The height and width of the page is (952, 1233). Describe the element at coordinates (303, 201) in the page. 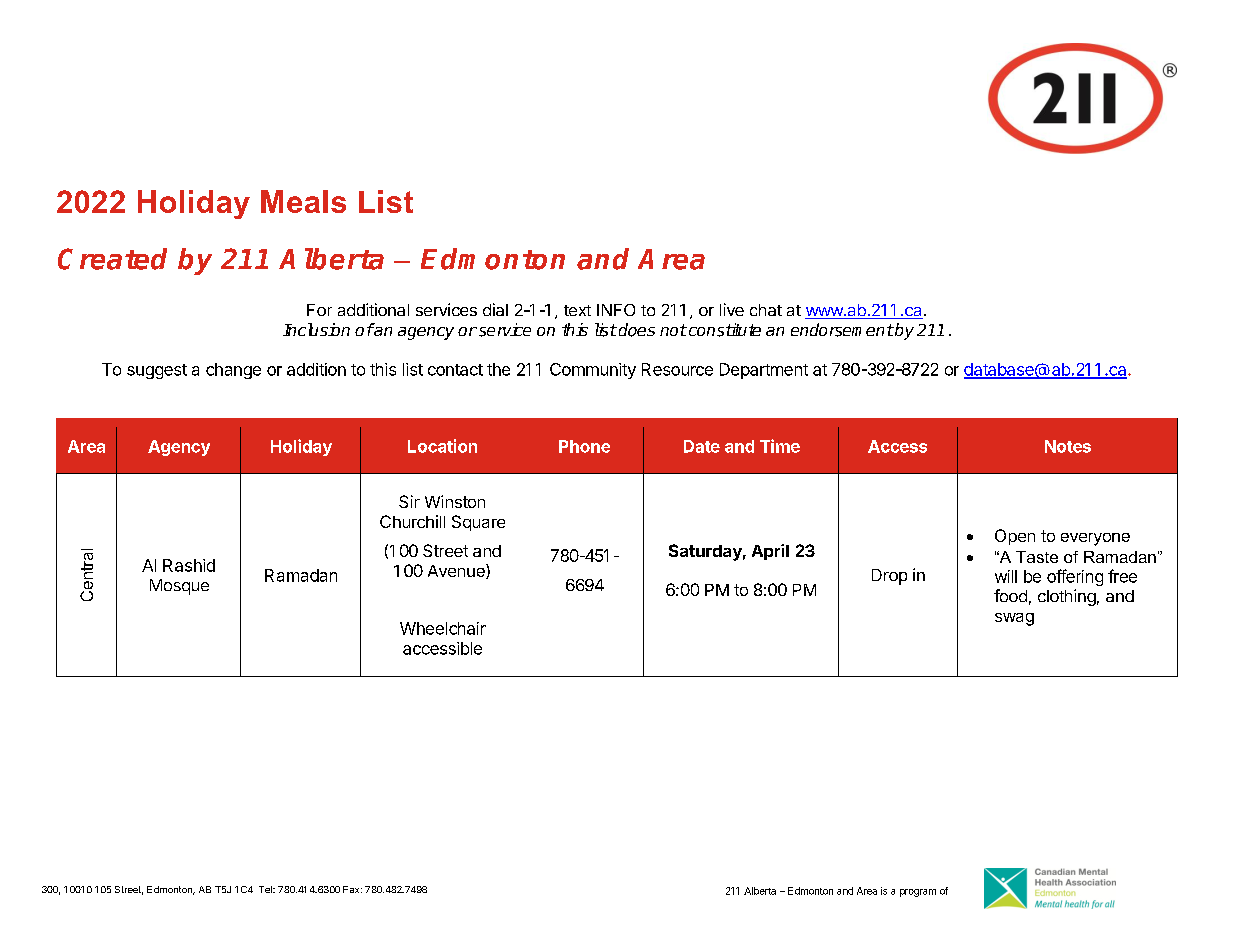

I see `Meals` at that location.
